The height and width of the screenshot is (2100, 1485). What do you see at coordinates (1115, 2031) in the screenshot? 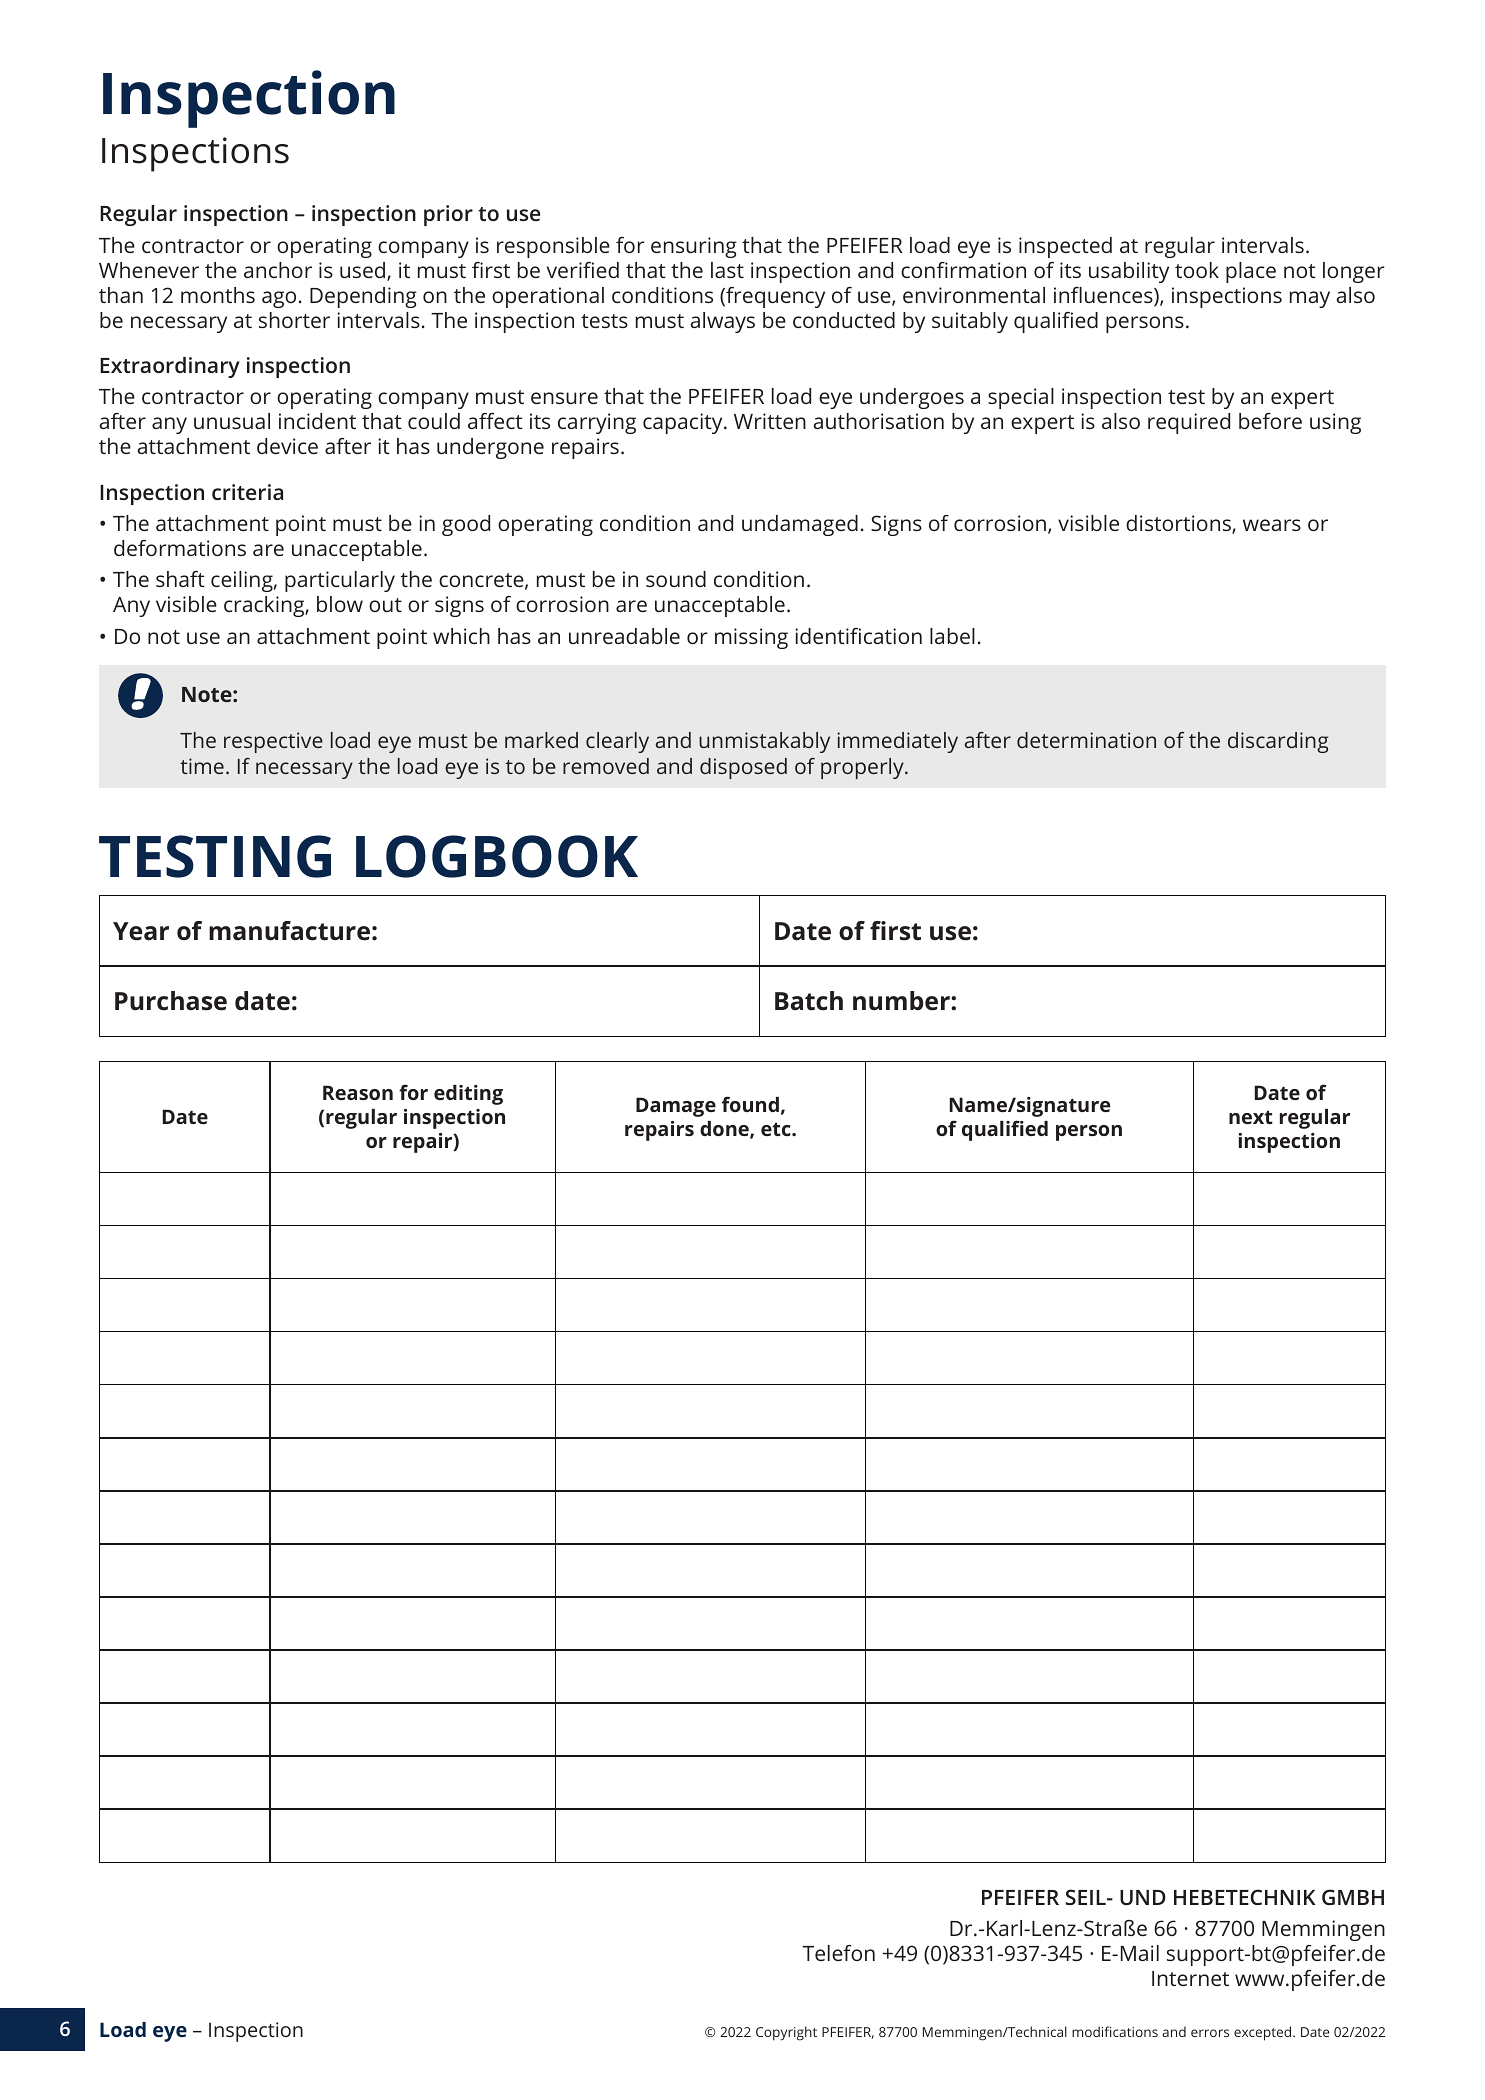
I see `modifications` at bounding box center [1115, 2031].
